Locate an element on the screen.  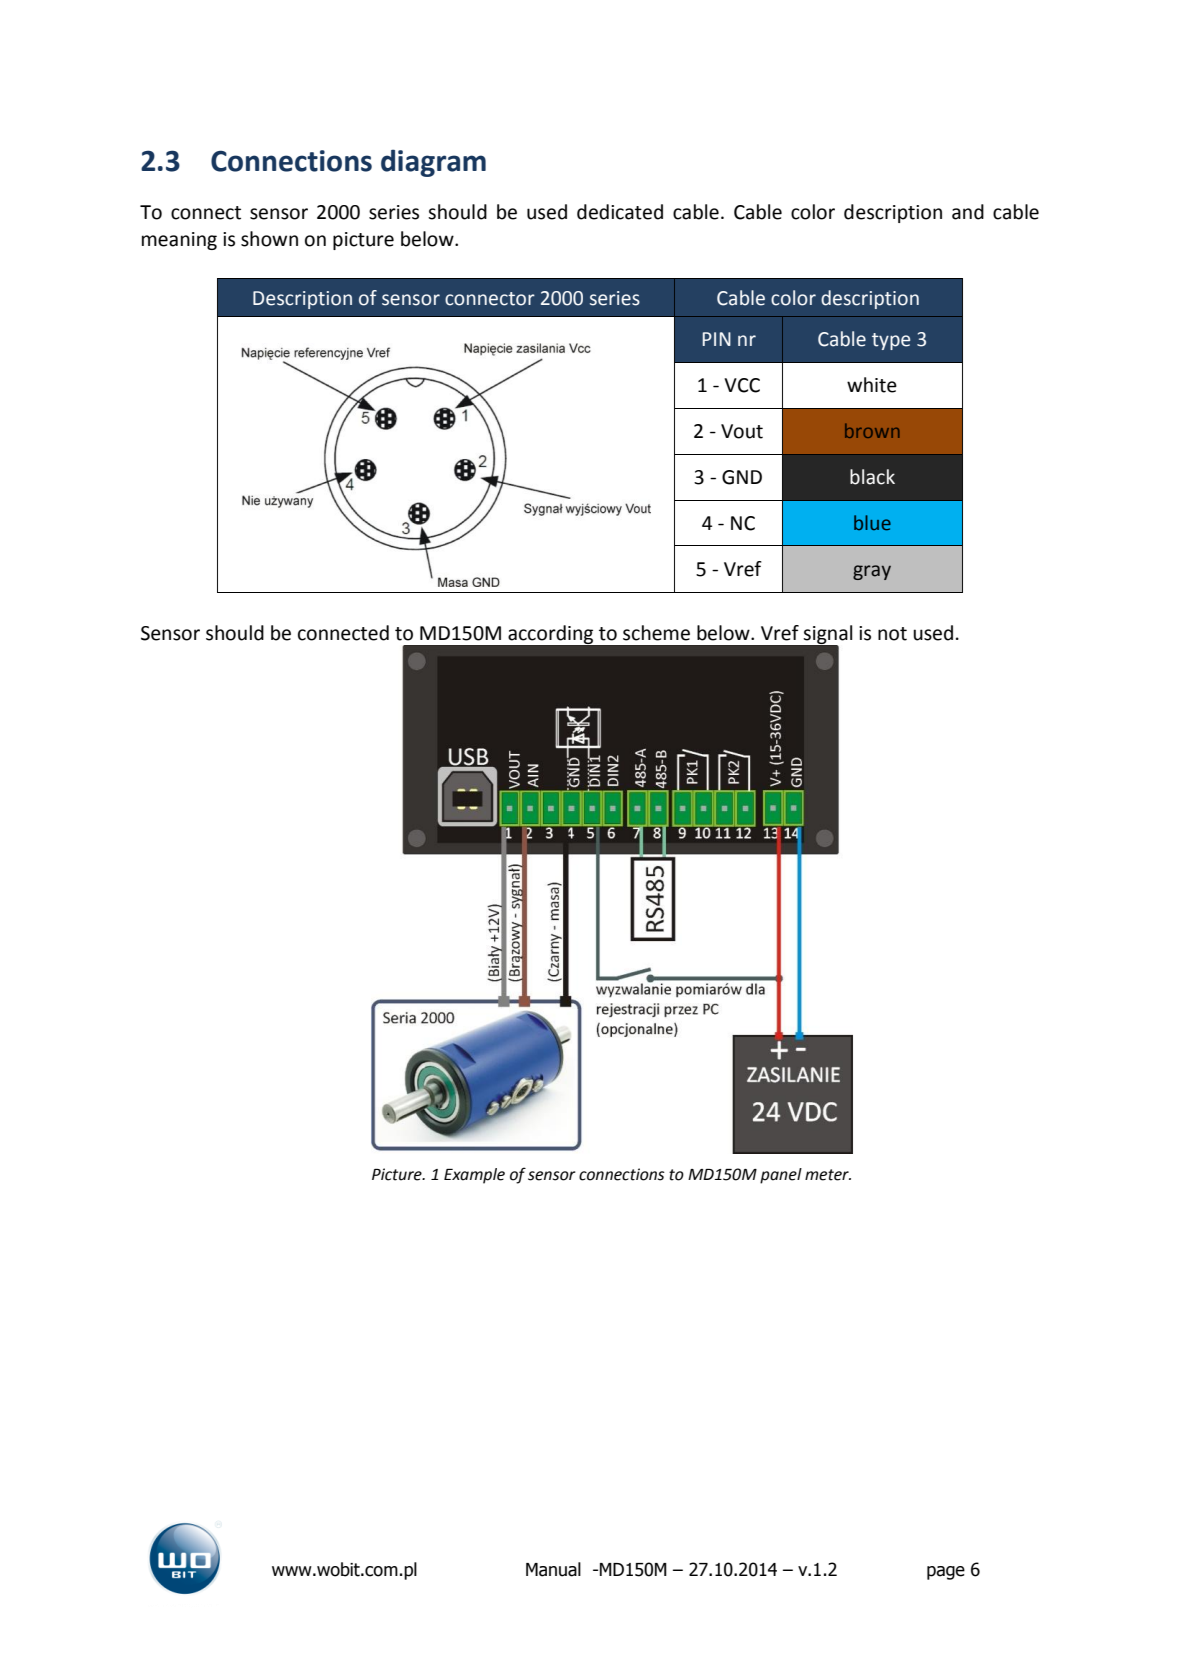
and is located at coordinates (968, 212).
